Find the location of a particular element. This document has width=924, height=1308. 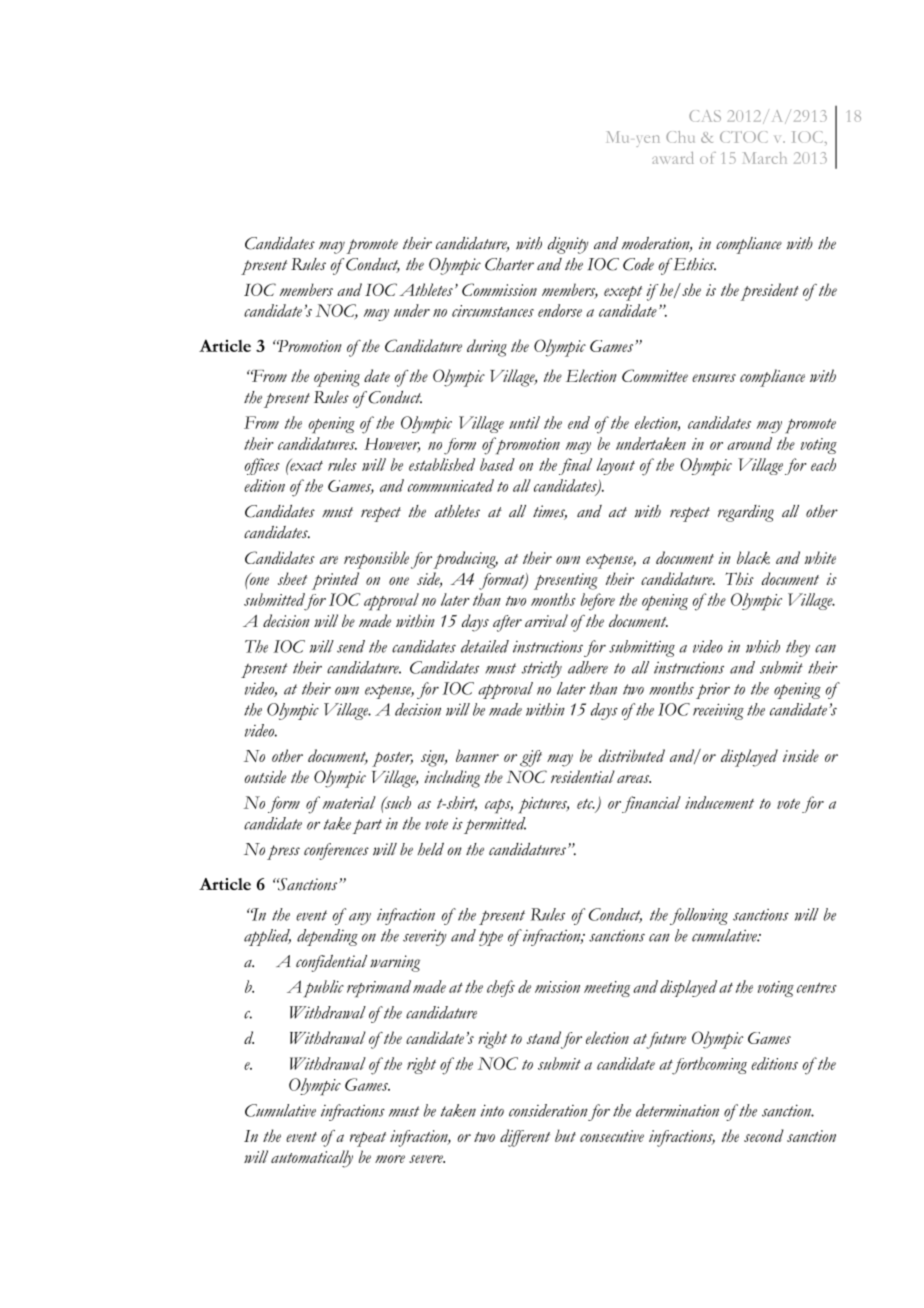

automatically is located at coordinates (312, 1159).
